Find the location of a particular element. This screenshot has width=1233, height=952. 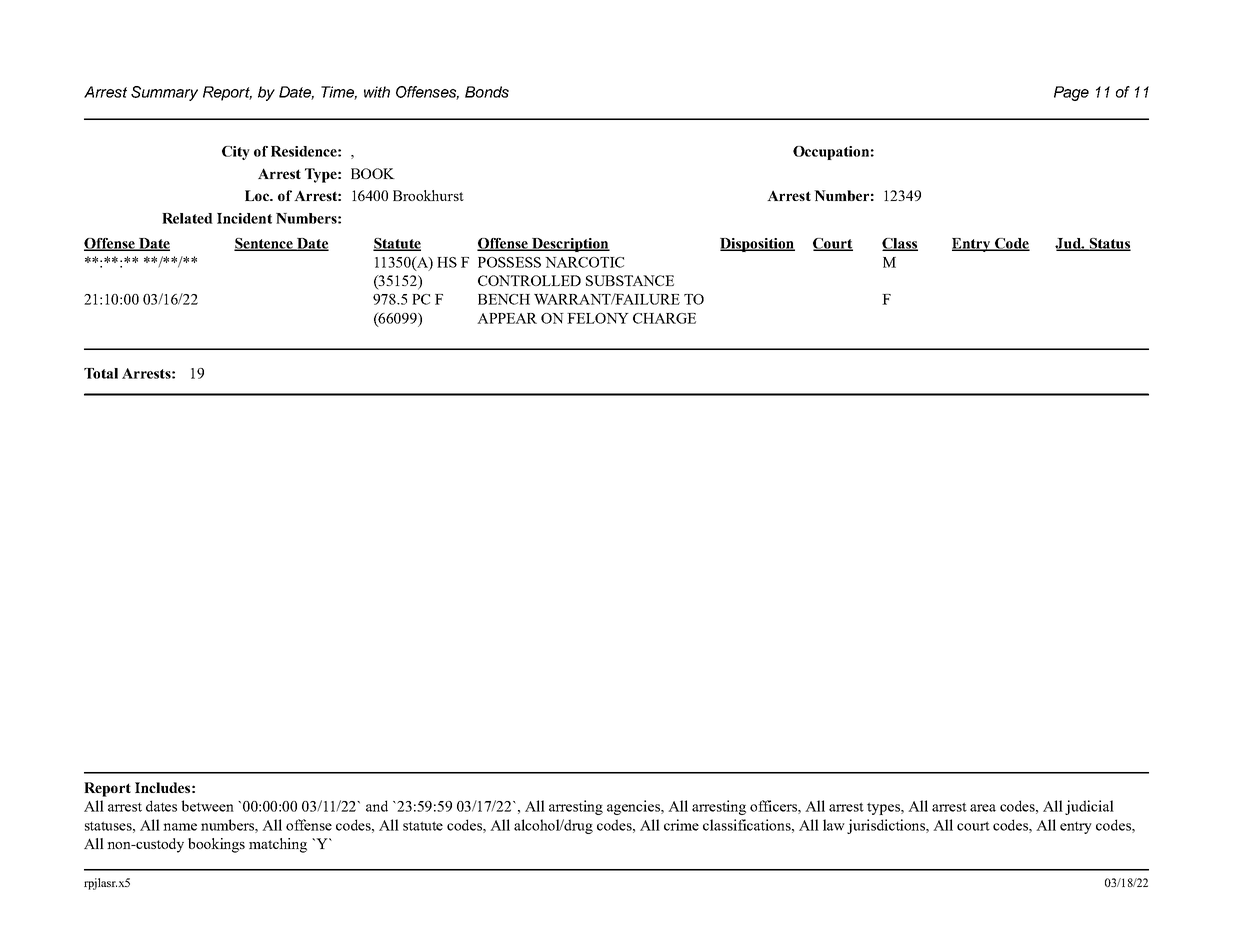

Bonds is located at coordinates (487, 92).
